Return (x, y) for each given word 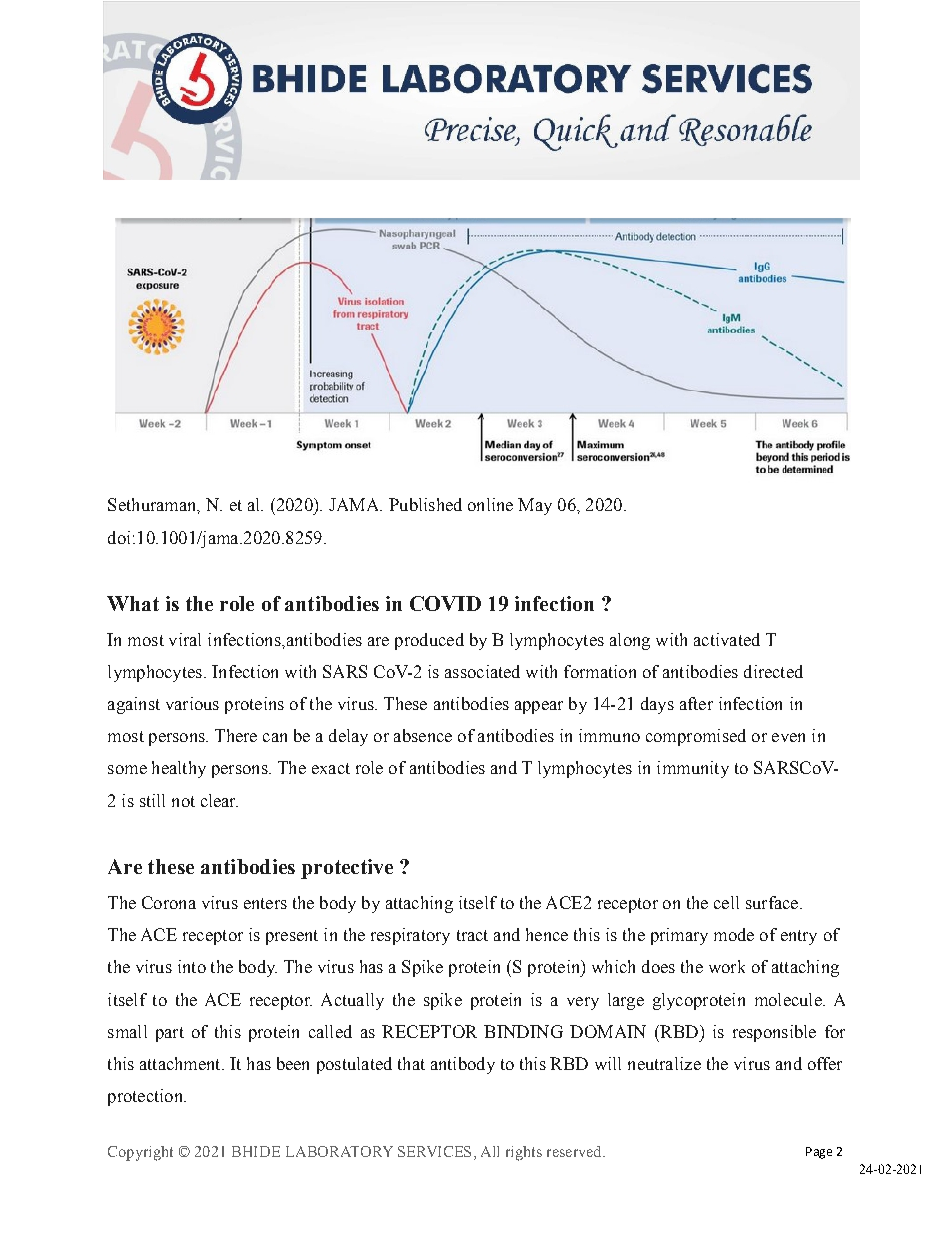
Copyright (140, 1153)
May (535, 506)
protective (347, 869)
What (133, 603)
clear (219, 800)
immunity (693, 769)
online (490, 504)
